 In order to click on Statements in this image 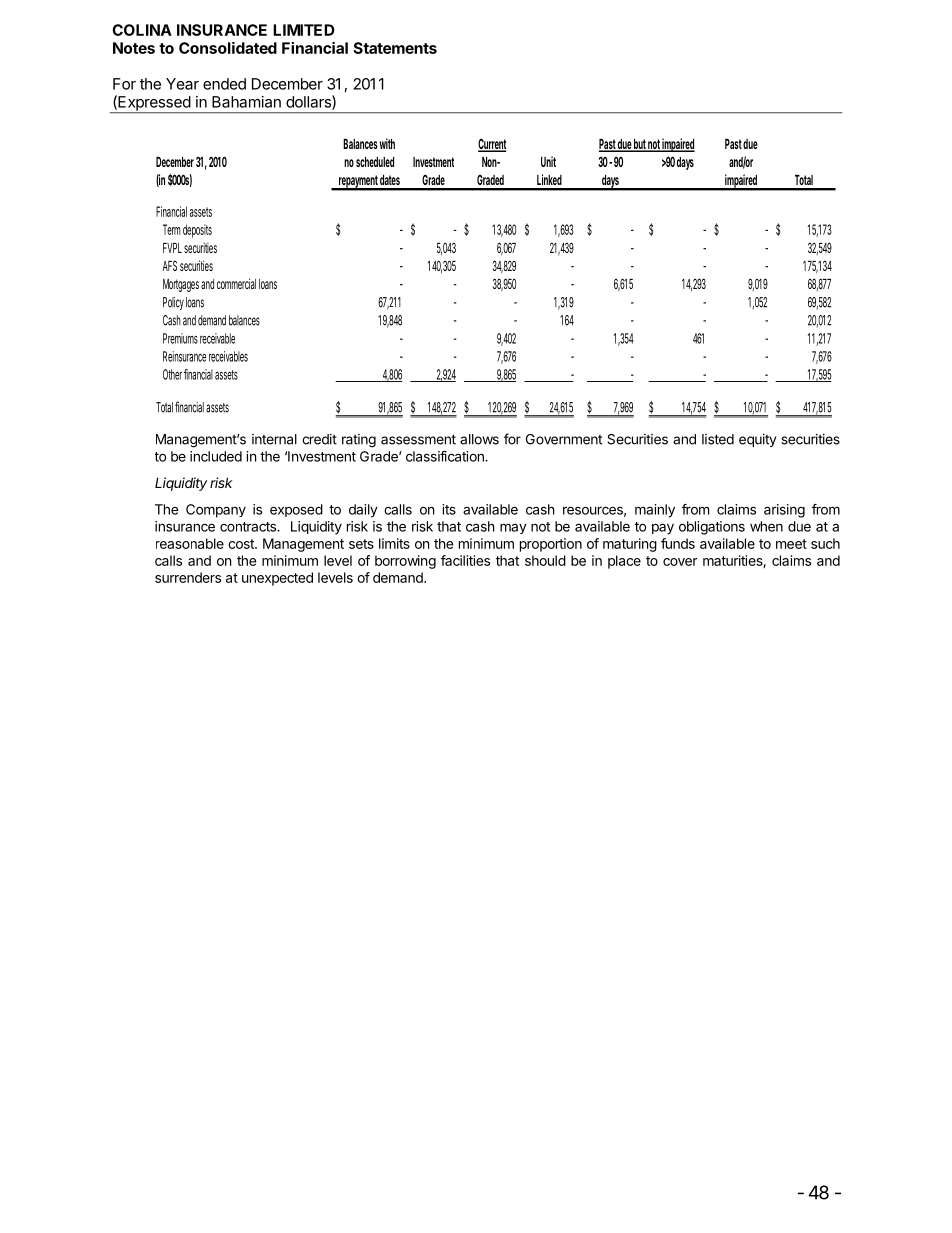, I will do `click(395, 48)`.
